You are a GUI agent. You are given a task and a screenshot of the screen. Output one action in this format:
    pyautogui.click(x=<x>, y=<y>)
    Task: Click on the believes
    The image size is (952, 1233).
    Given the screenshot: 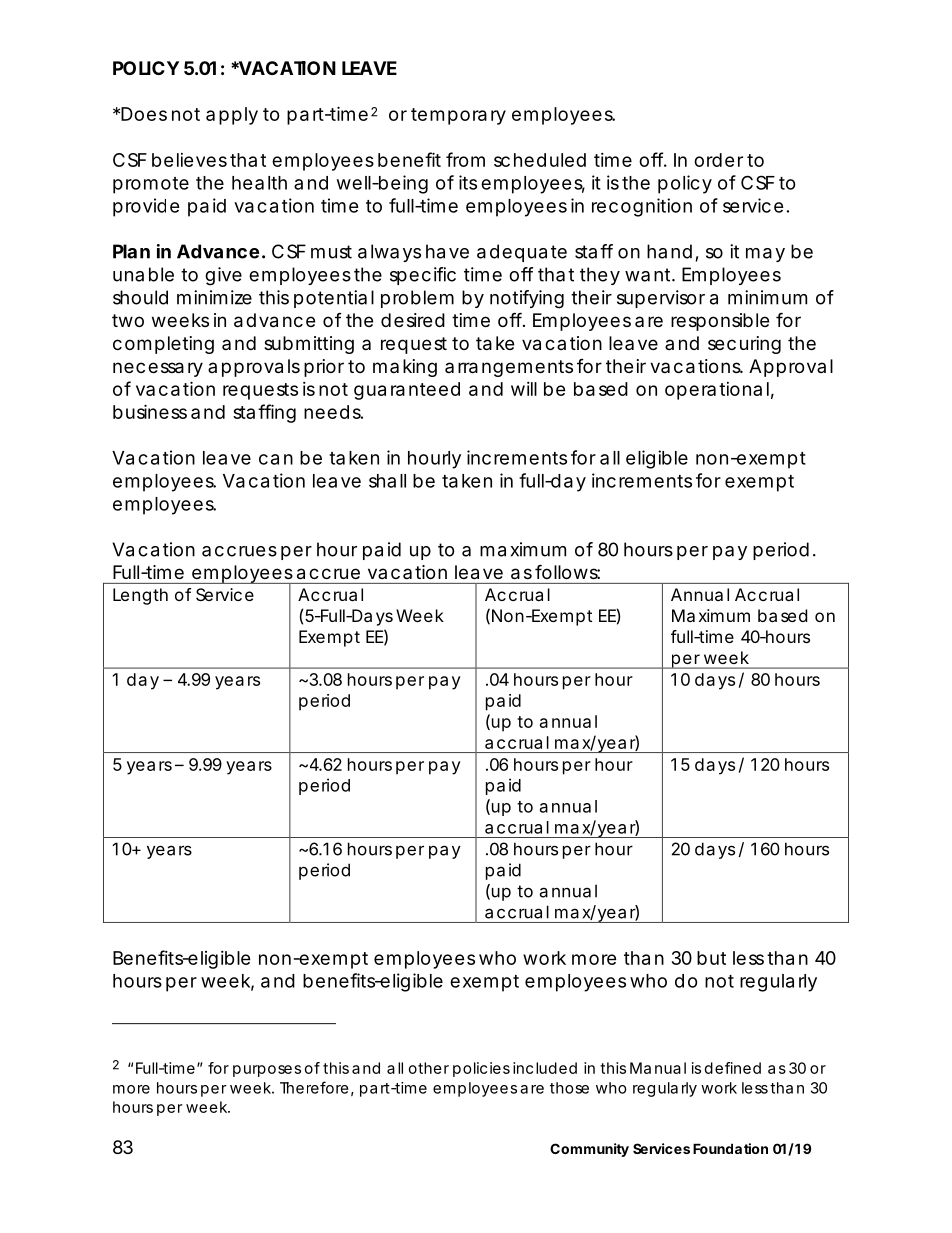 What is the action you would take?
    pyautogui.click(x=189, y=160)
